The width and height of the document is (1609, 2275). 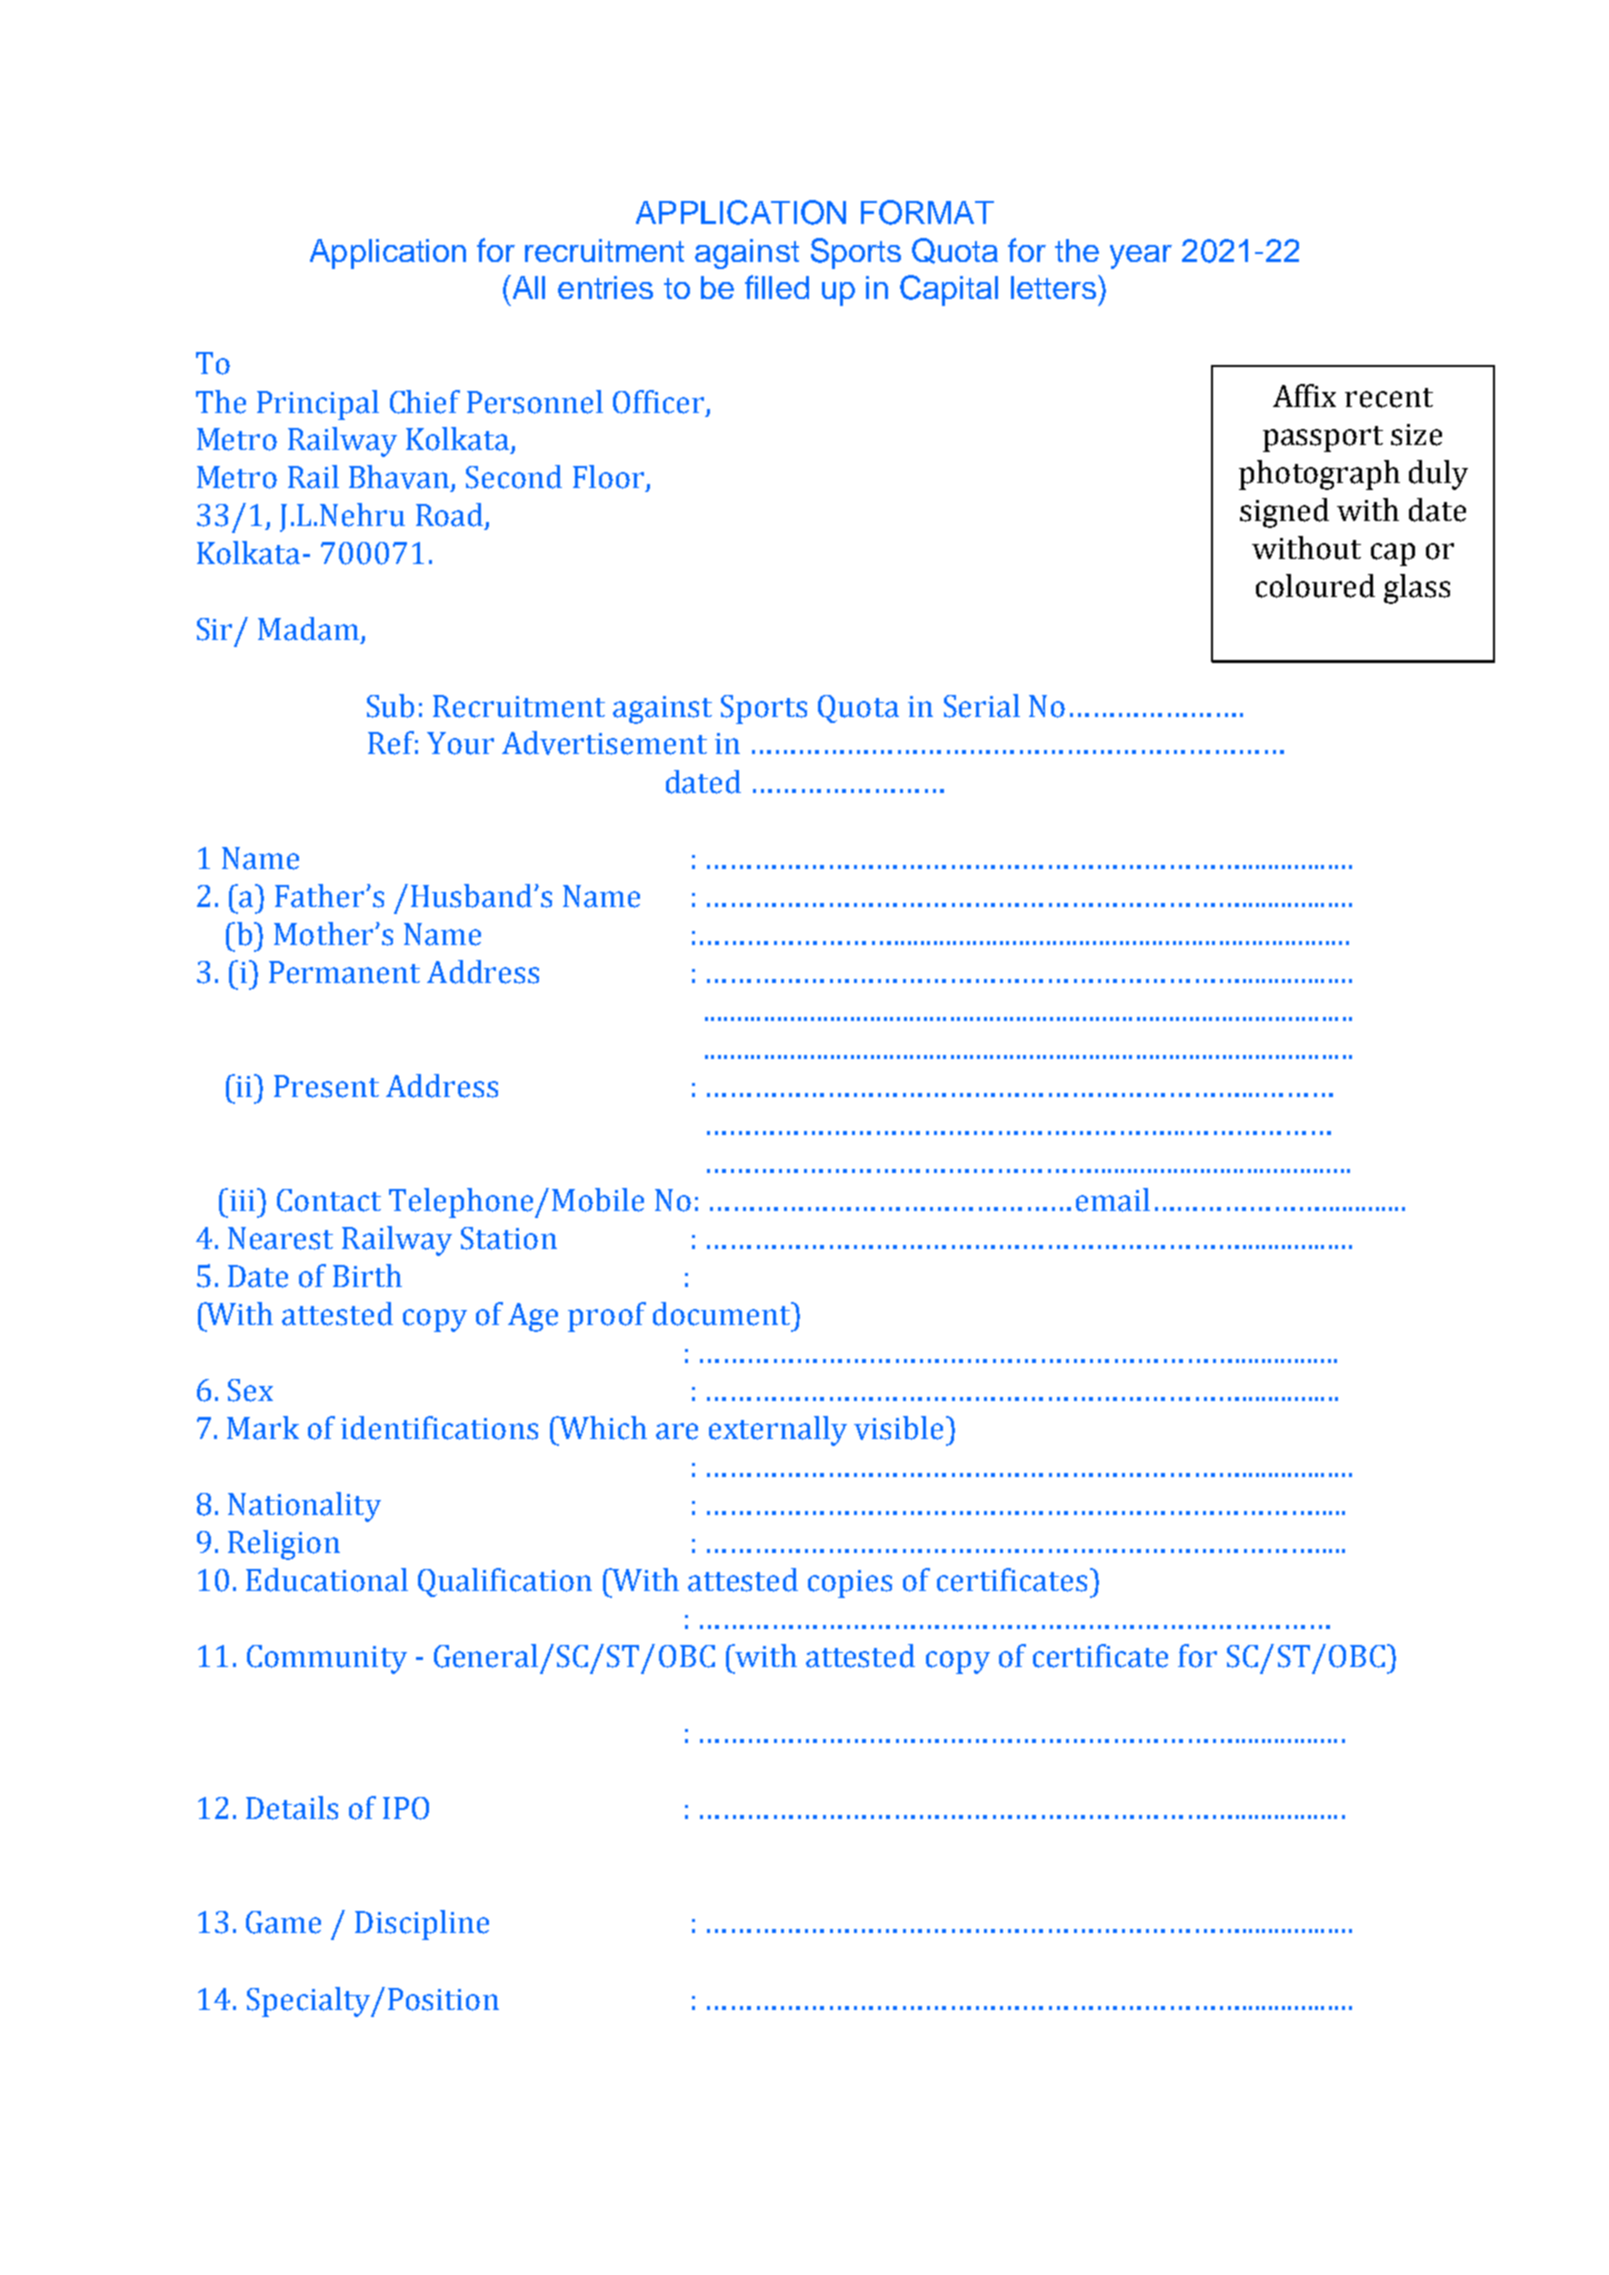 I want to click on Principal, so click(x=318, y=405).
